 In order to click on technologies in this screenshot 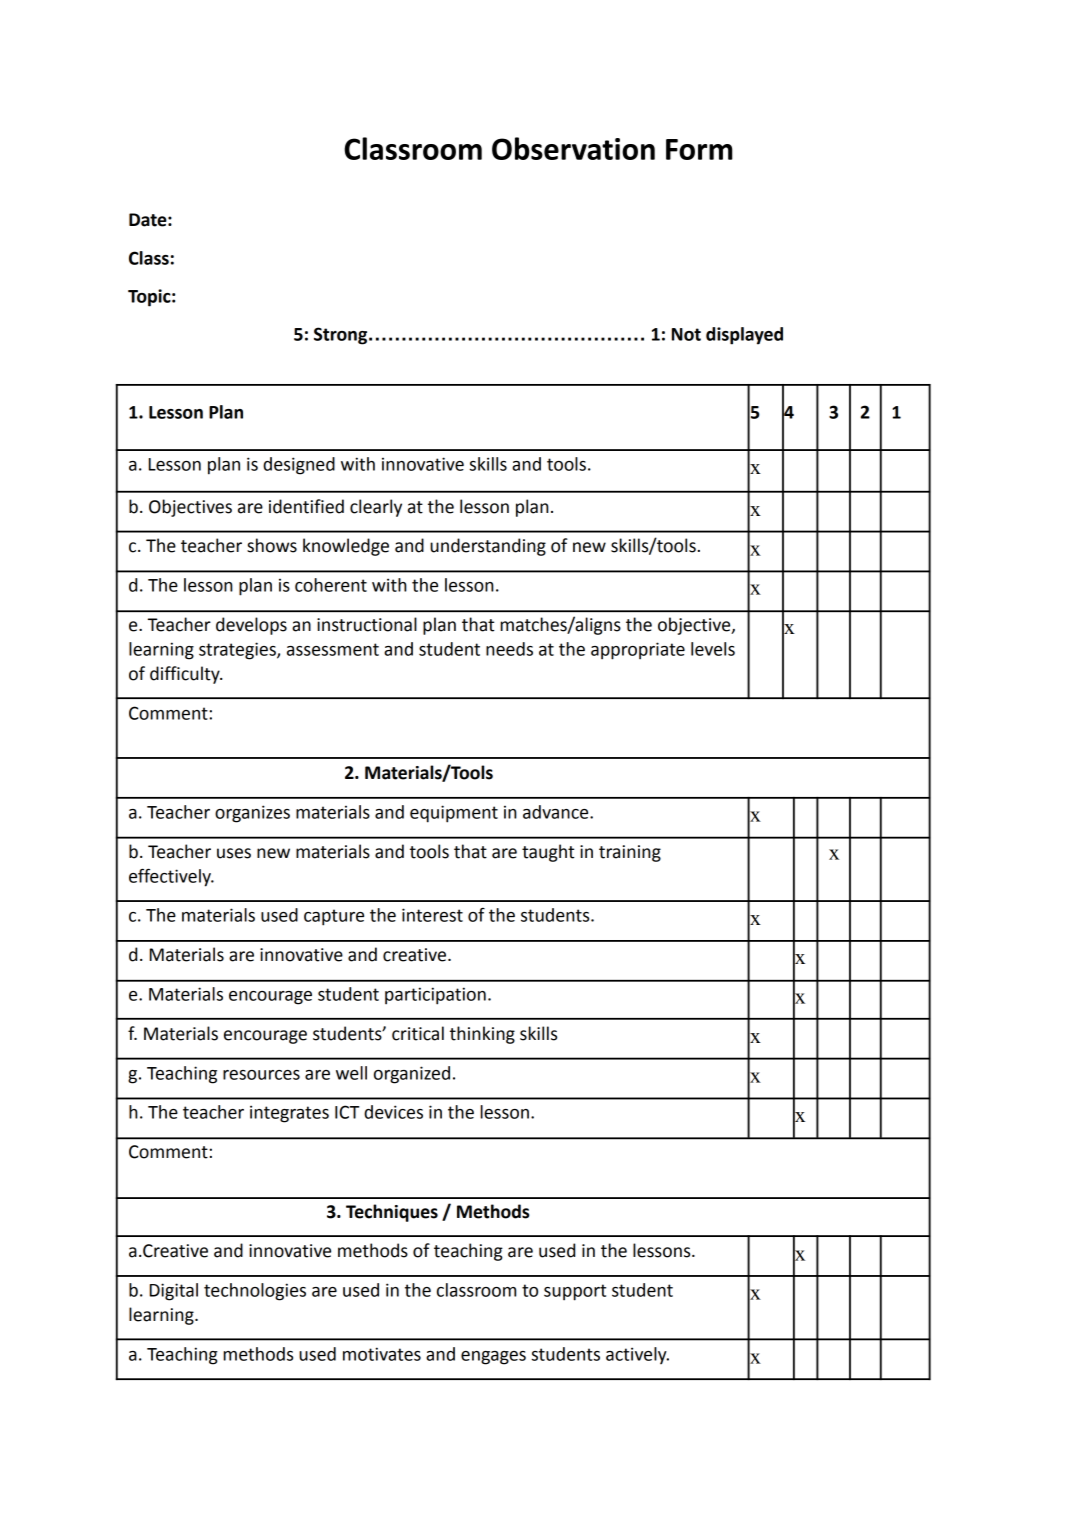, I will do `click(255, 1292)`.
